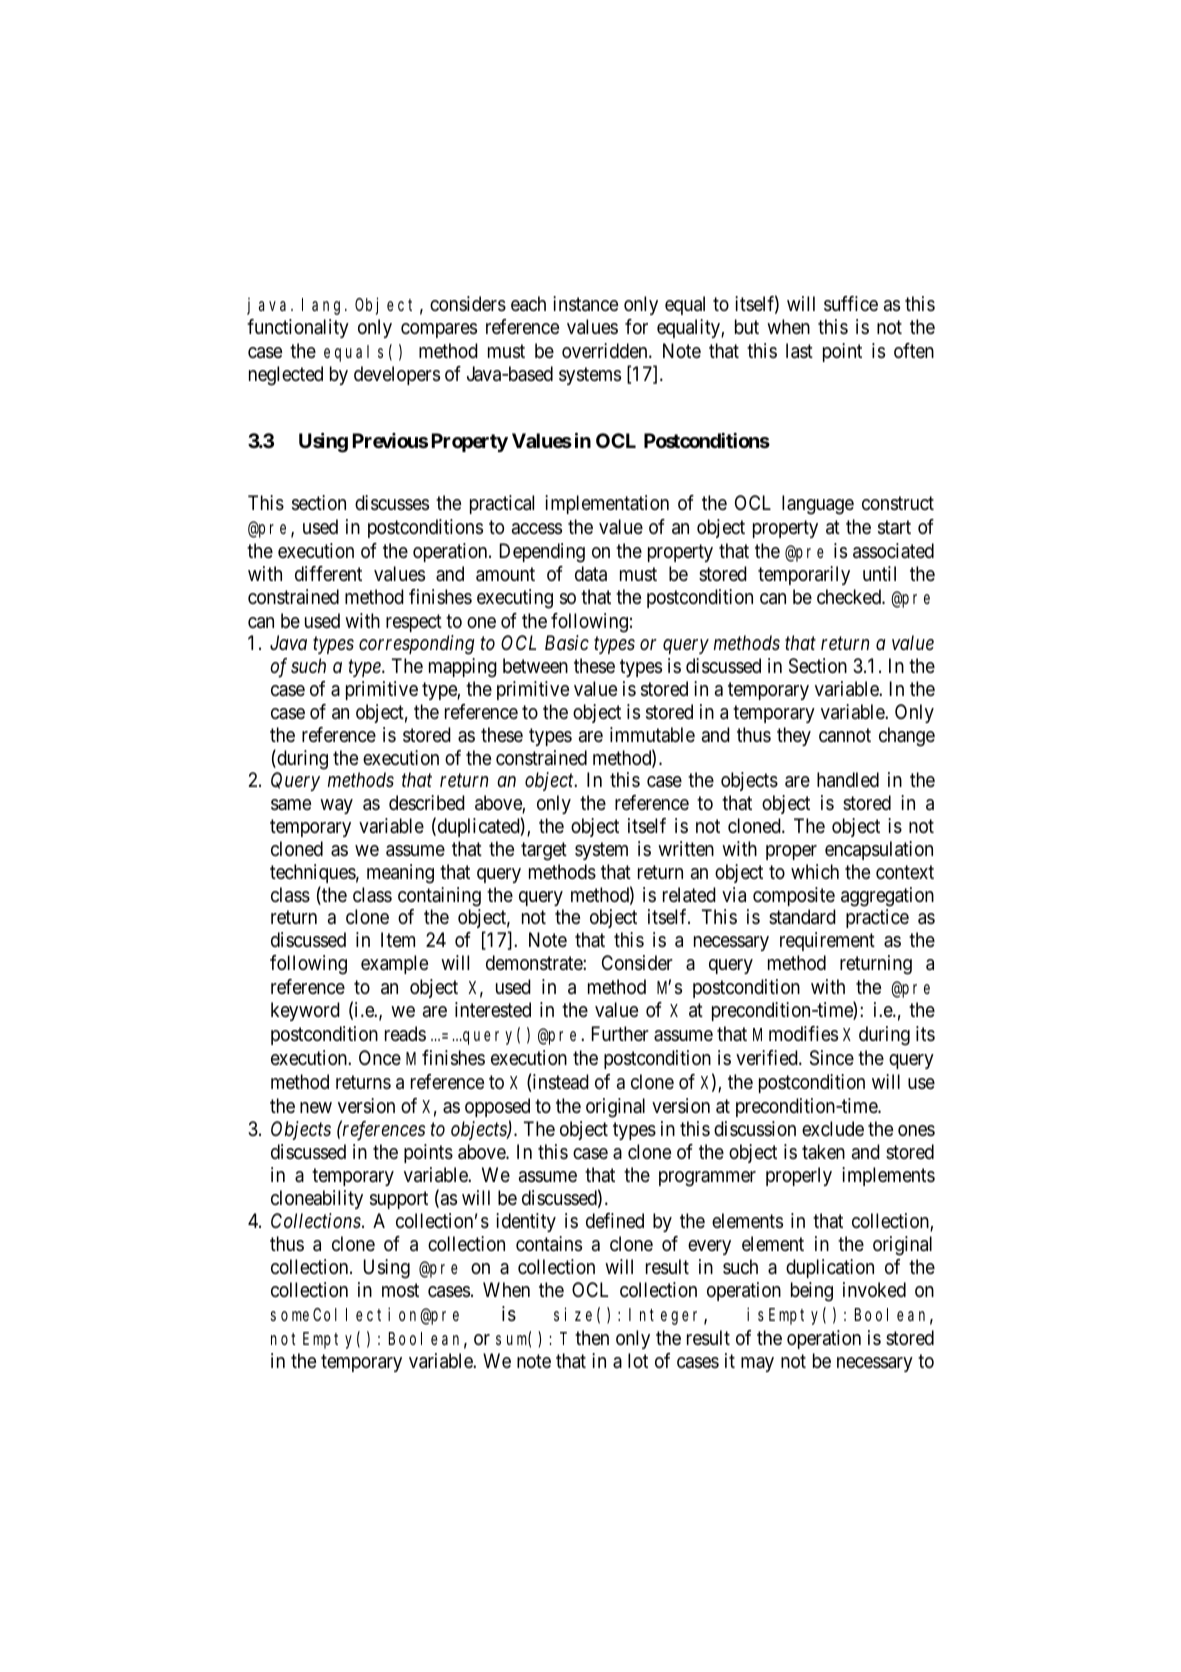 This image has width=1181, height=1672. What do you see at coordinates (328, 573) in the image?
I see `different` at bounding box center [328, 573].
